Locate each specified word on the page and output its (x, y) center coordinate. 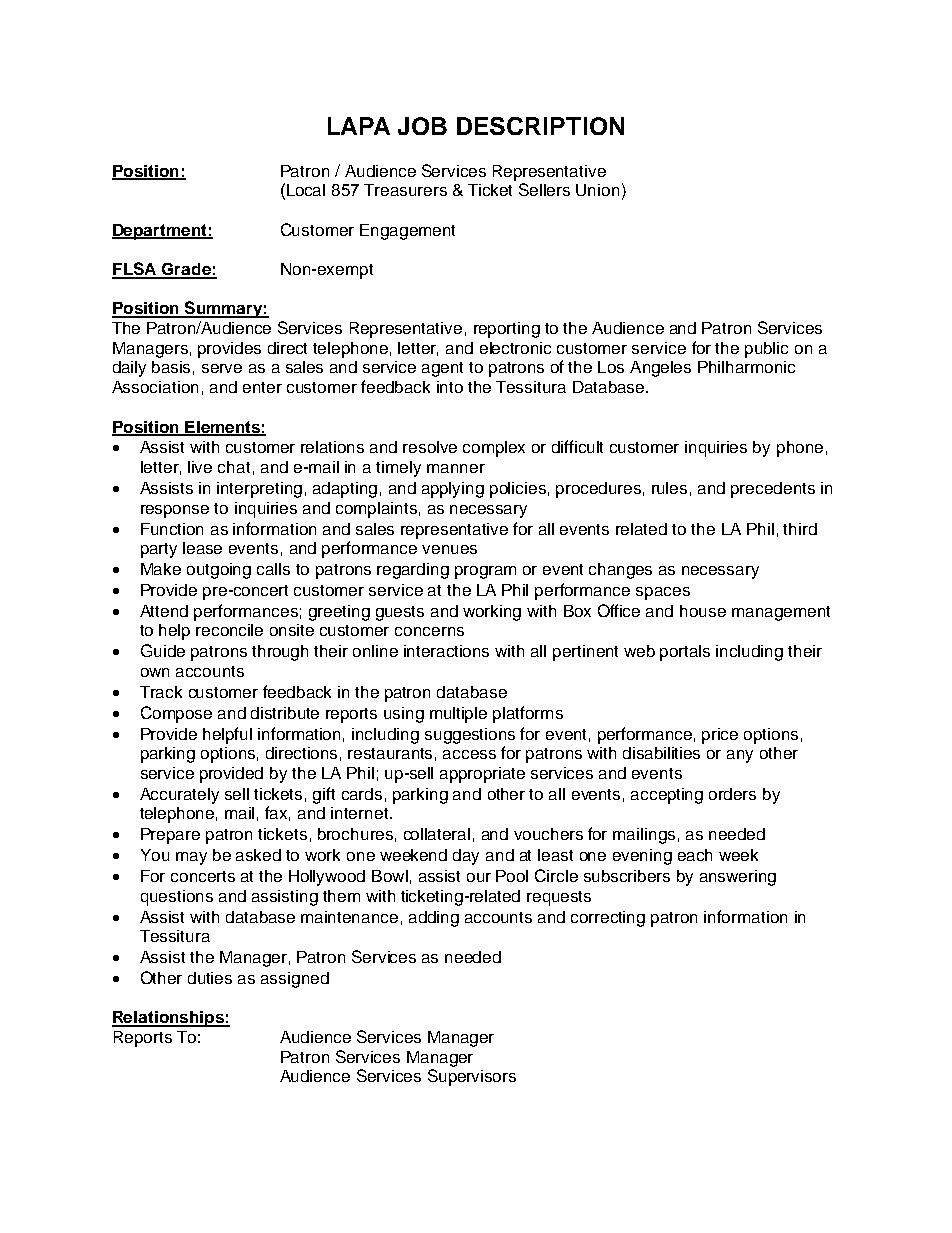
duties (210, 978)
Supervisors (472, 1077)
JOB (422, 126)
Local (306, 190)
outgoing (219, 571)
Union (597, 190)
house (703, 611)
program (485, 572)
